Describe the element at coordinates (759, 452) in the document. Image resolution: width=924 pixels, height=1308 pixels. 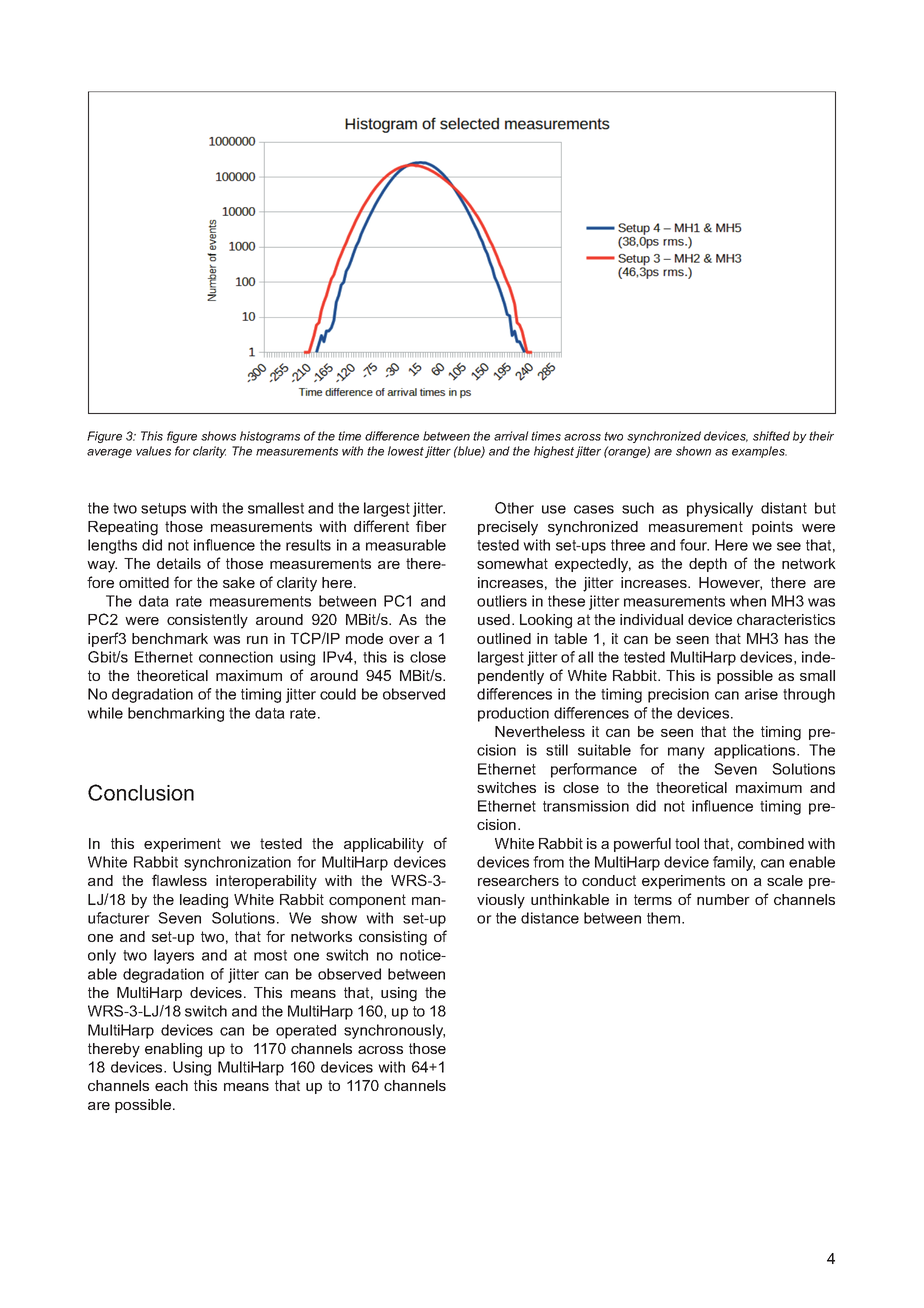
I see `examples` at that location.
